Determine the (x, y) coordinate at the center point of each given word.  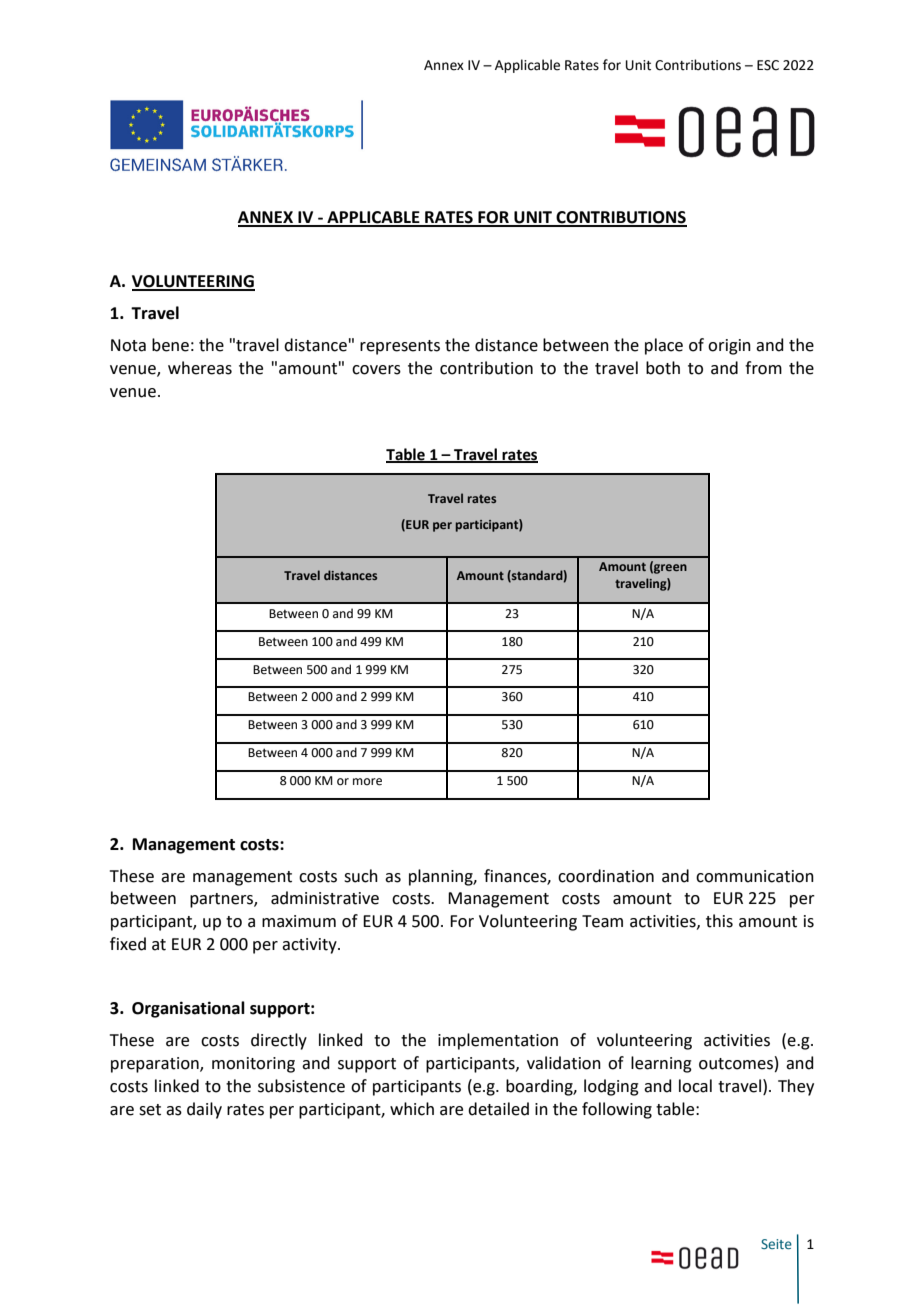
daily (204, 1110)
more (367, 782)
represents (400, 347)
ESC (768, 65)
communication (755, 876)
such (361, 876)
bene (170, 345)
